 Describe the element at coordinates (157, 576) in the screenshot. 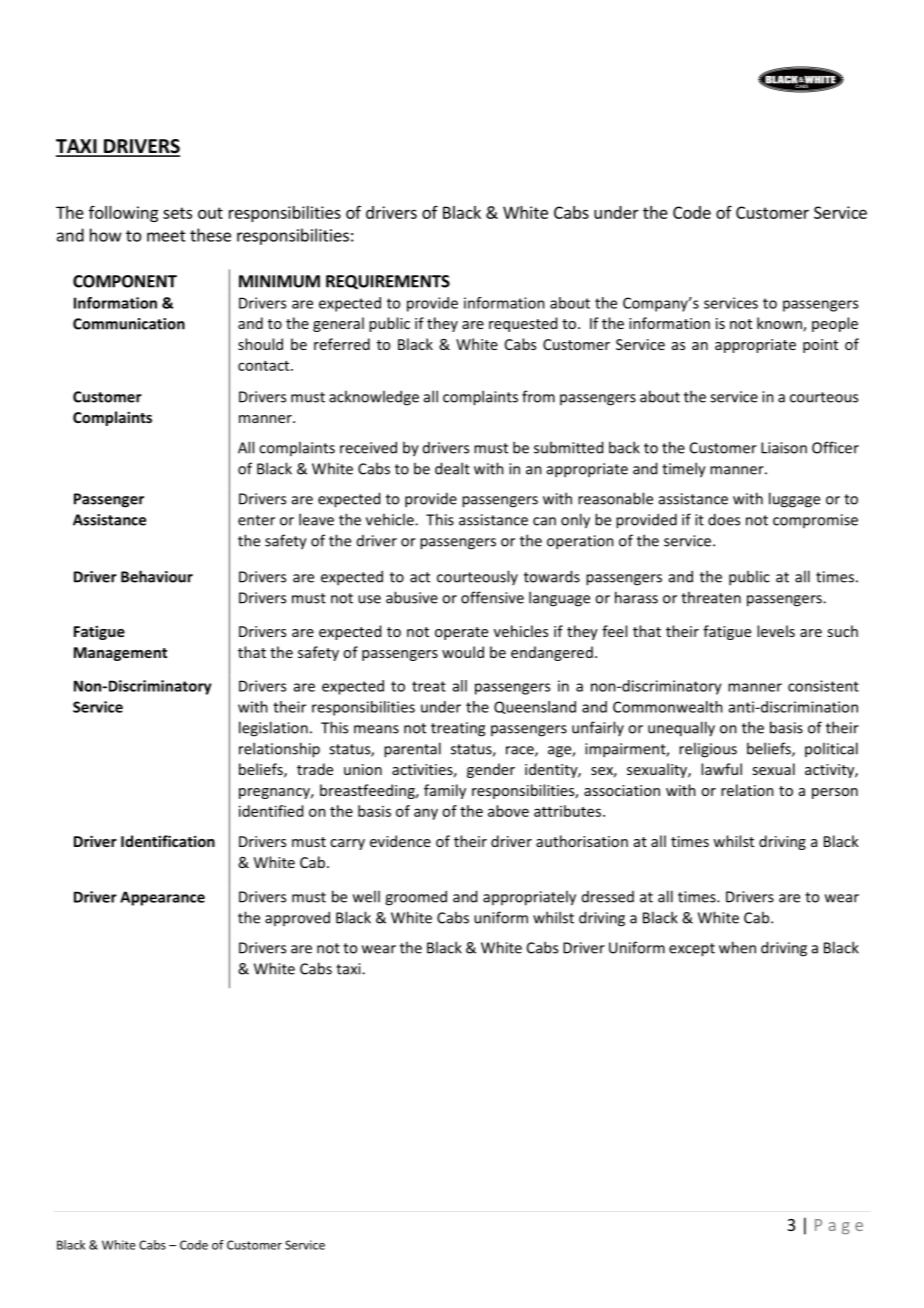

I see `Behaviour` at that location.
